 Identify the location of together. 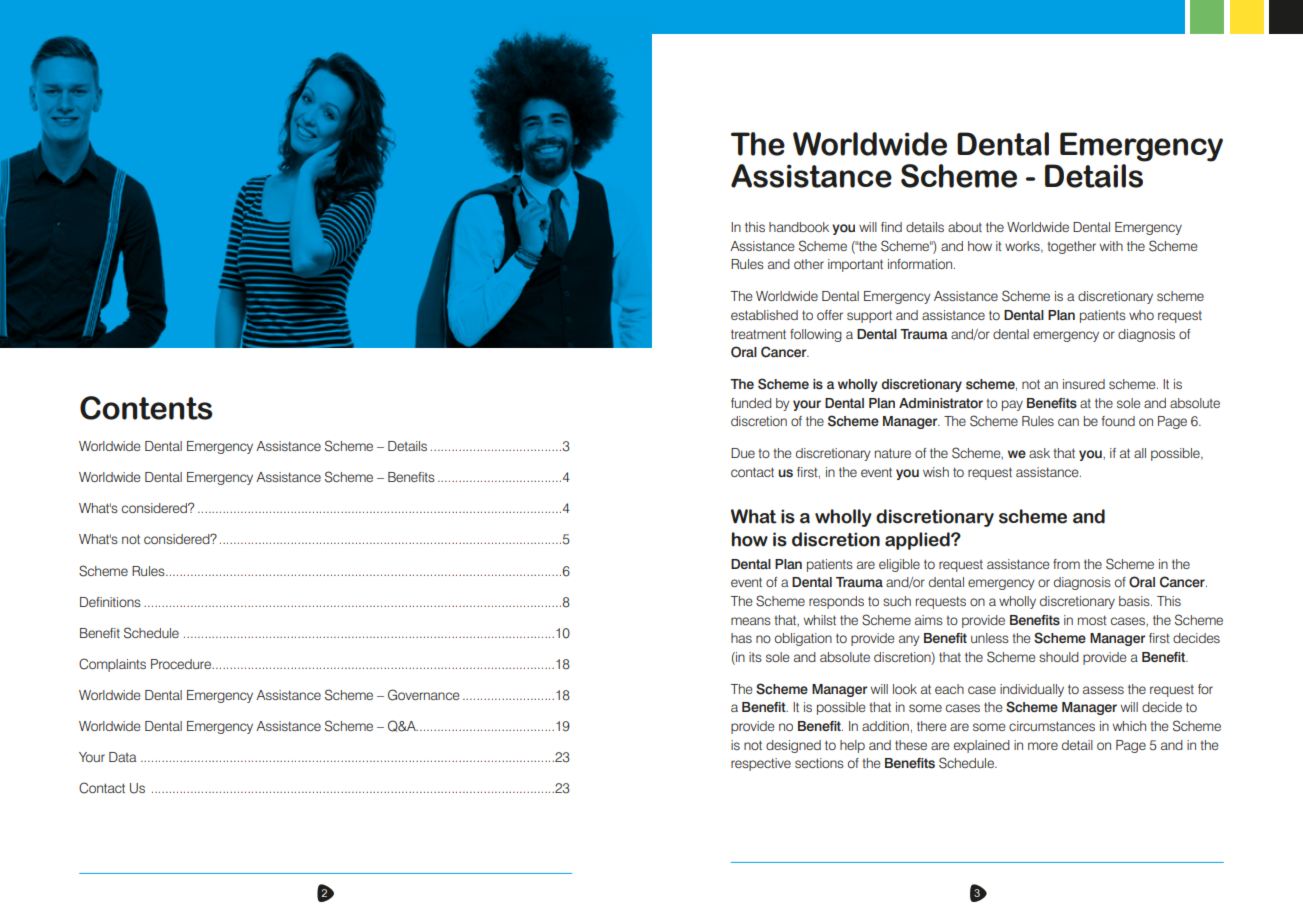
(1071, 247).
